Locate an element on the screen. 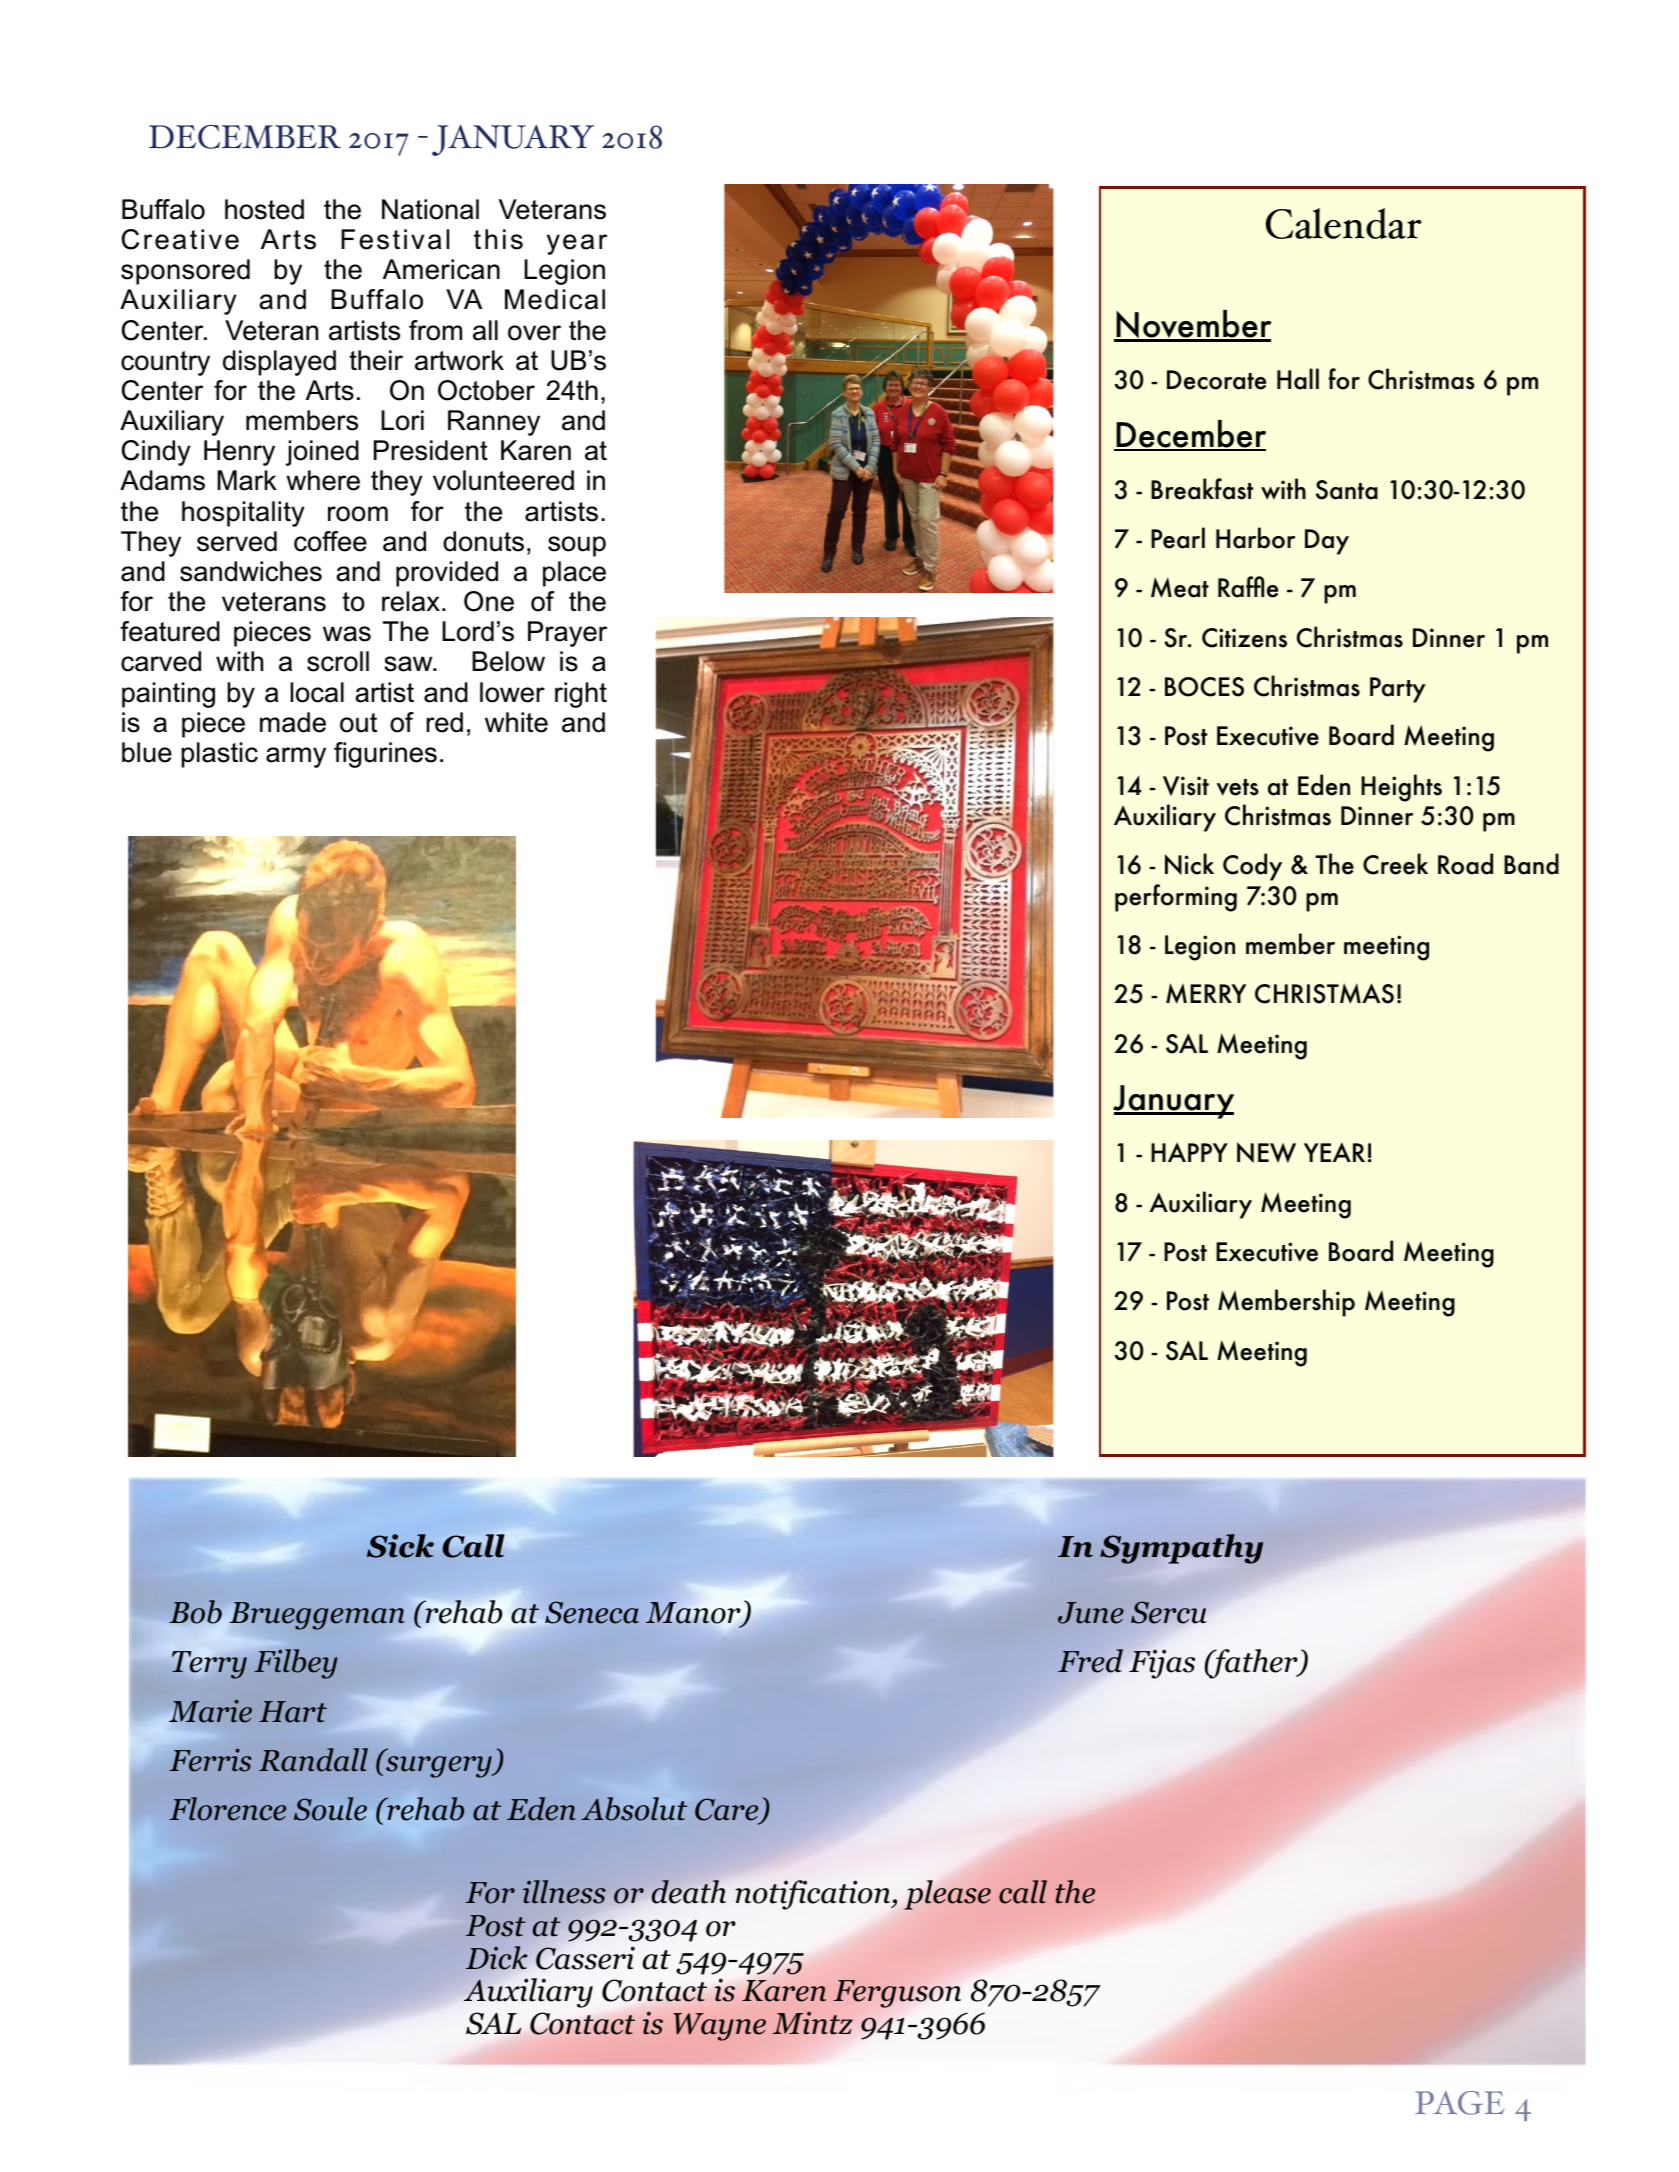 Image resolution: width=1679 pixels, height=2172 pixels. army is located at coordinates (296, 757).
